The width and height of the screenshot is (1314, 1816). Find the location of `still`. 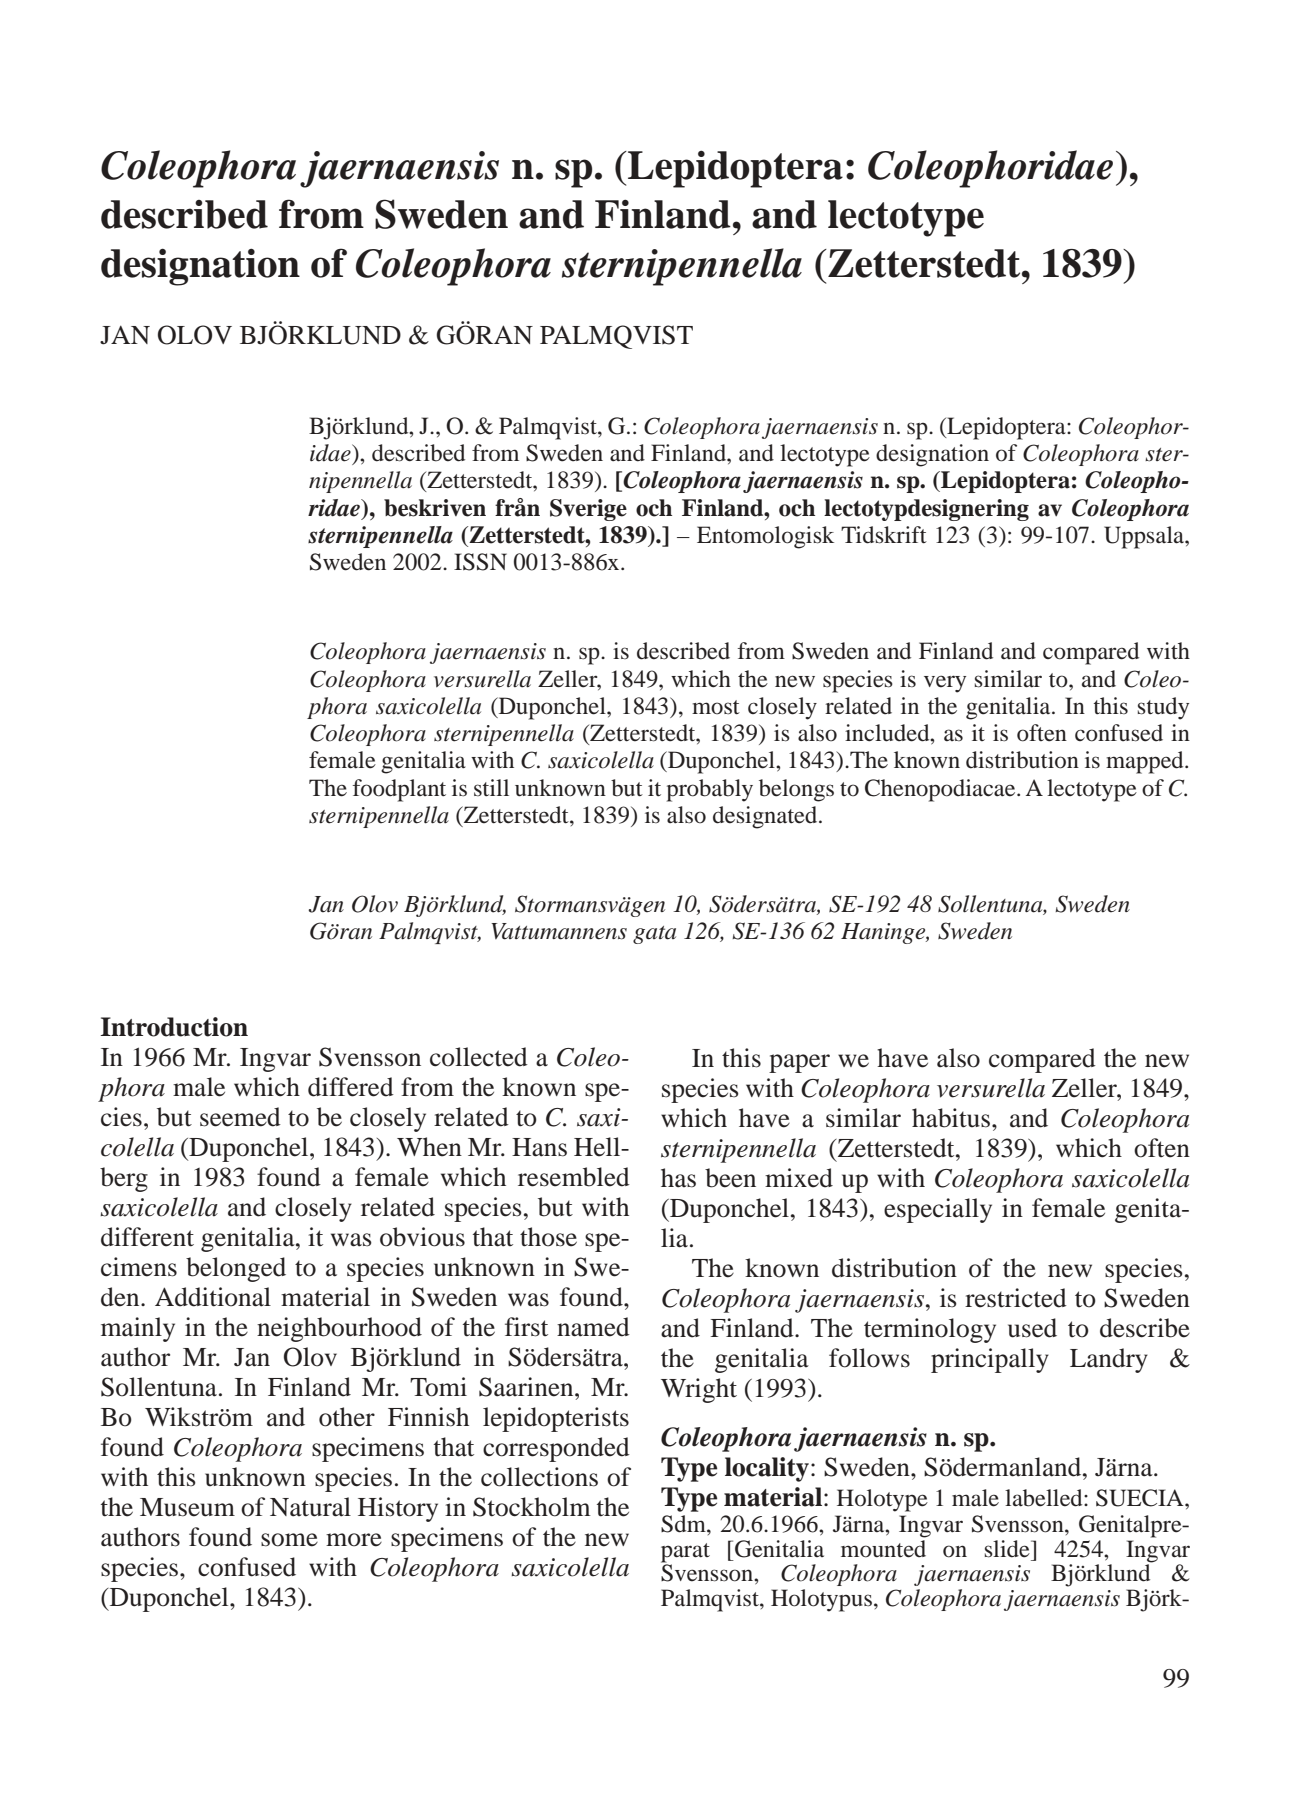

still is located at coordinates (491, 787).
